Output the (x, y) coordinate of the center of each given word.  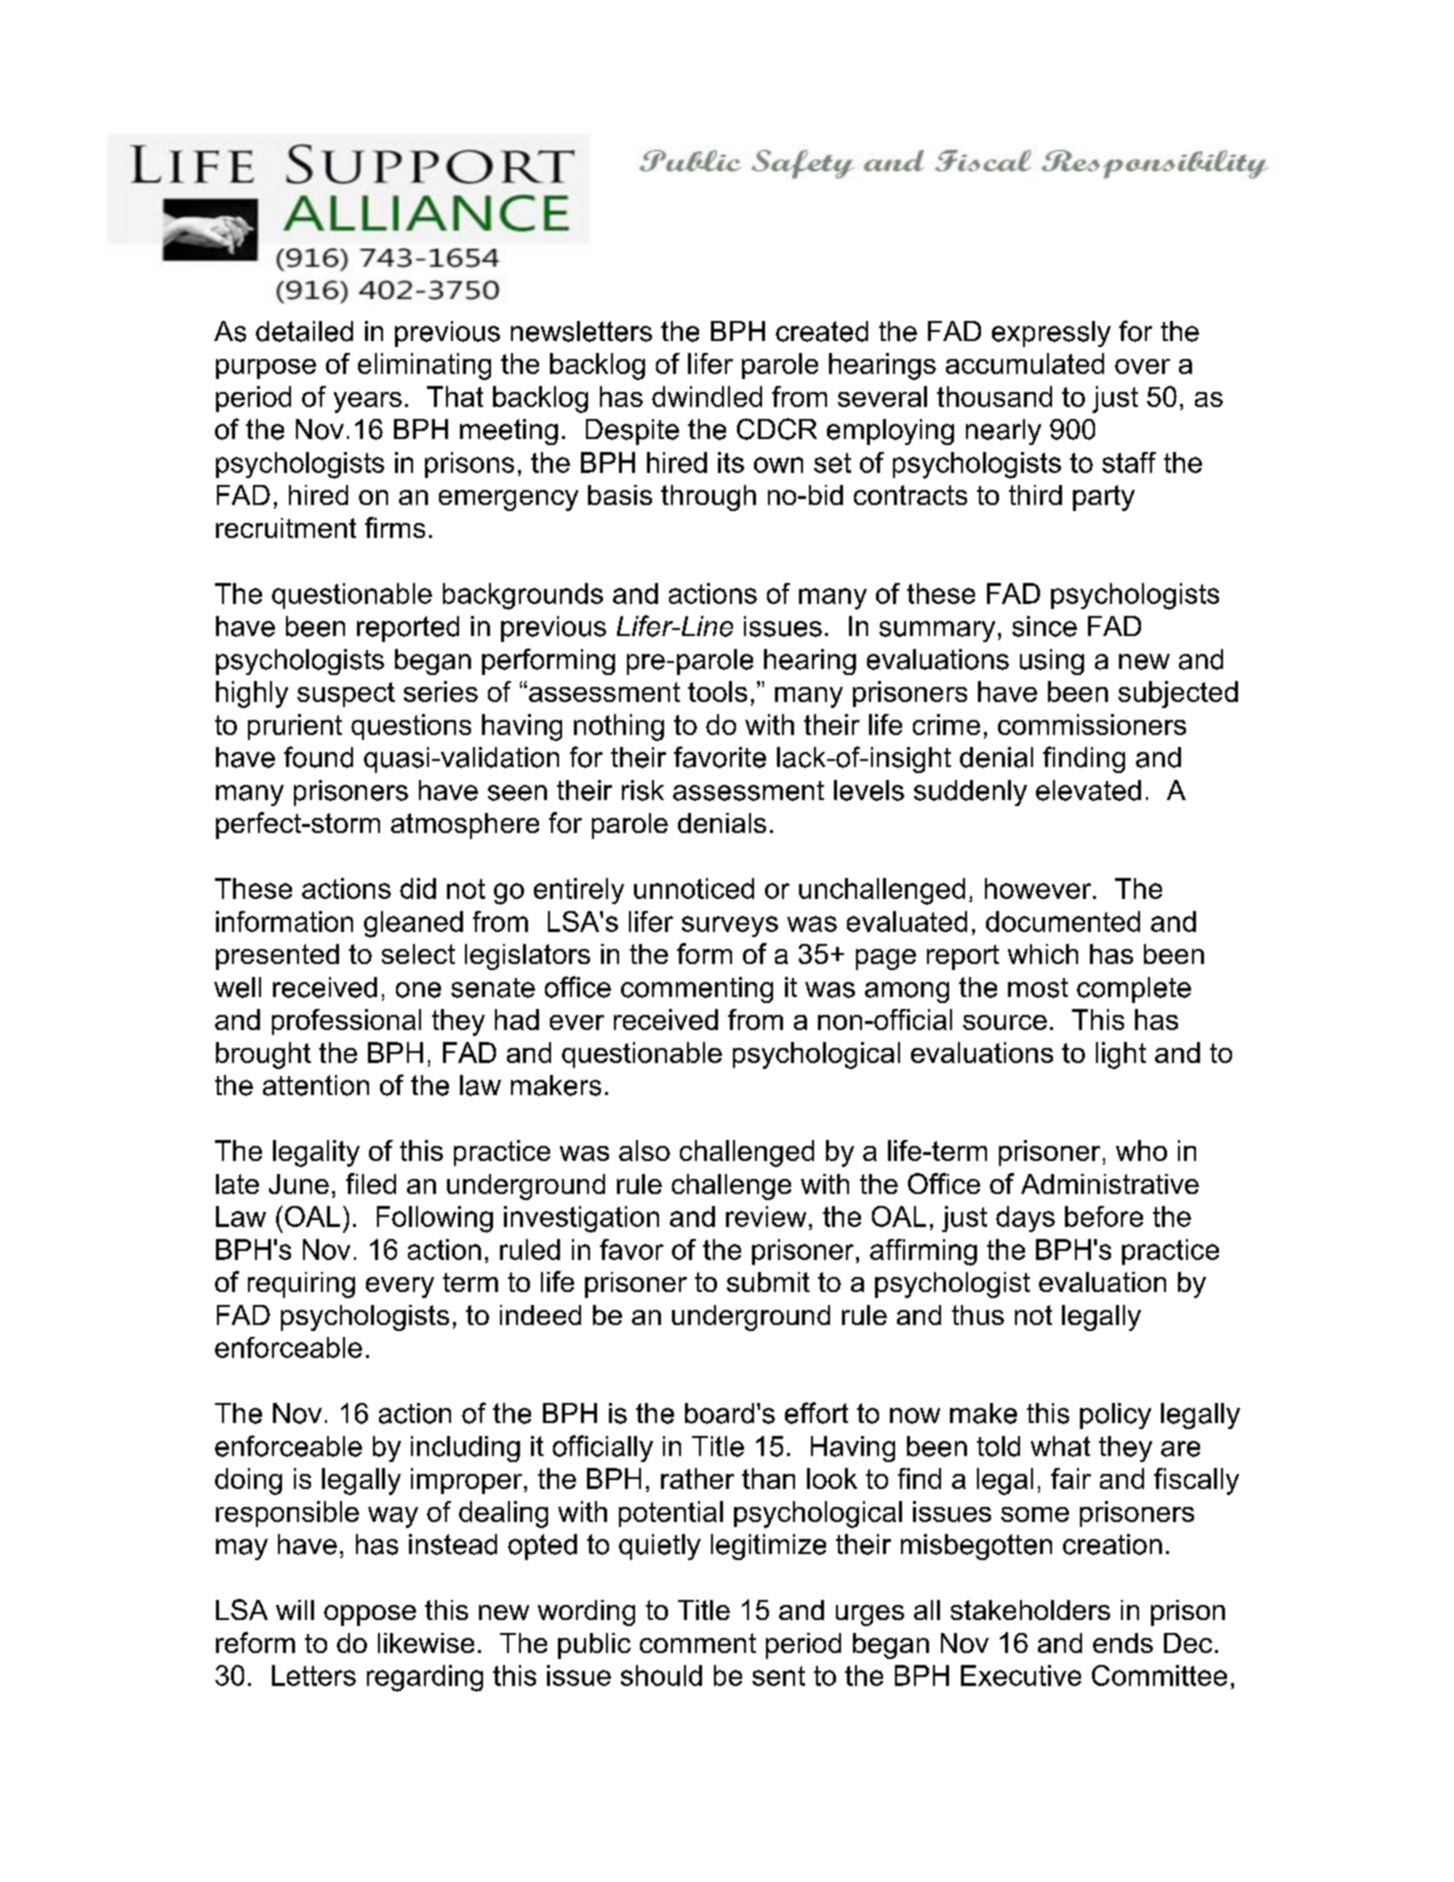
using (1052, 662)
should (661, 1675)
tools (717, 691)
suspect (346, 694)
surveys (730, 926)
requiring (301, 1285)
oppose (370, 1615)
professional (346, 1022)
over (1142, 366)
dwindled (707, 396)
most (1038, 988)
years (368, 402)
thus (978, 1315)
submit (768, 1282)
